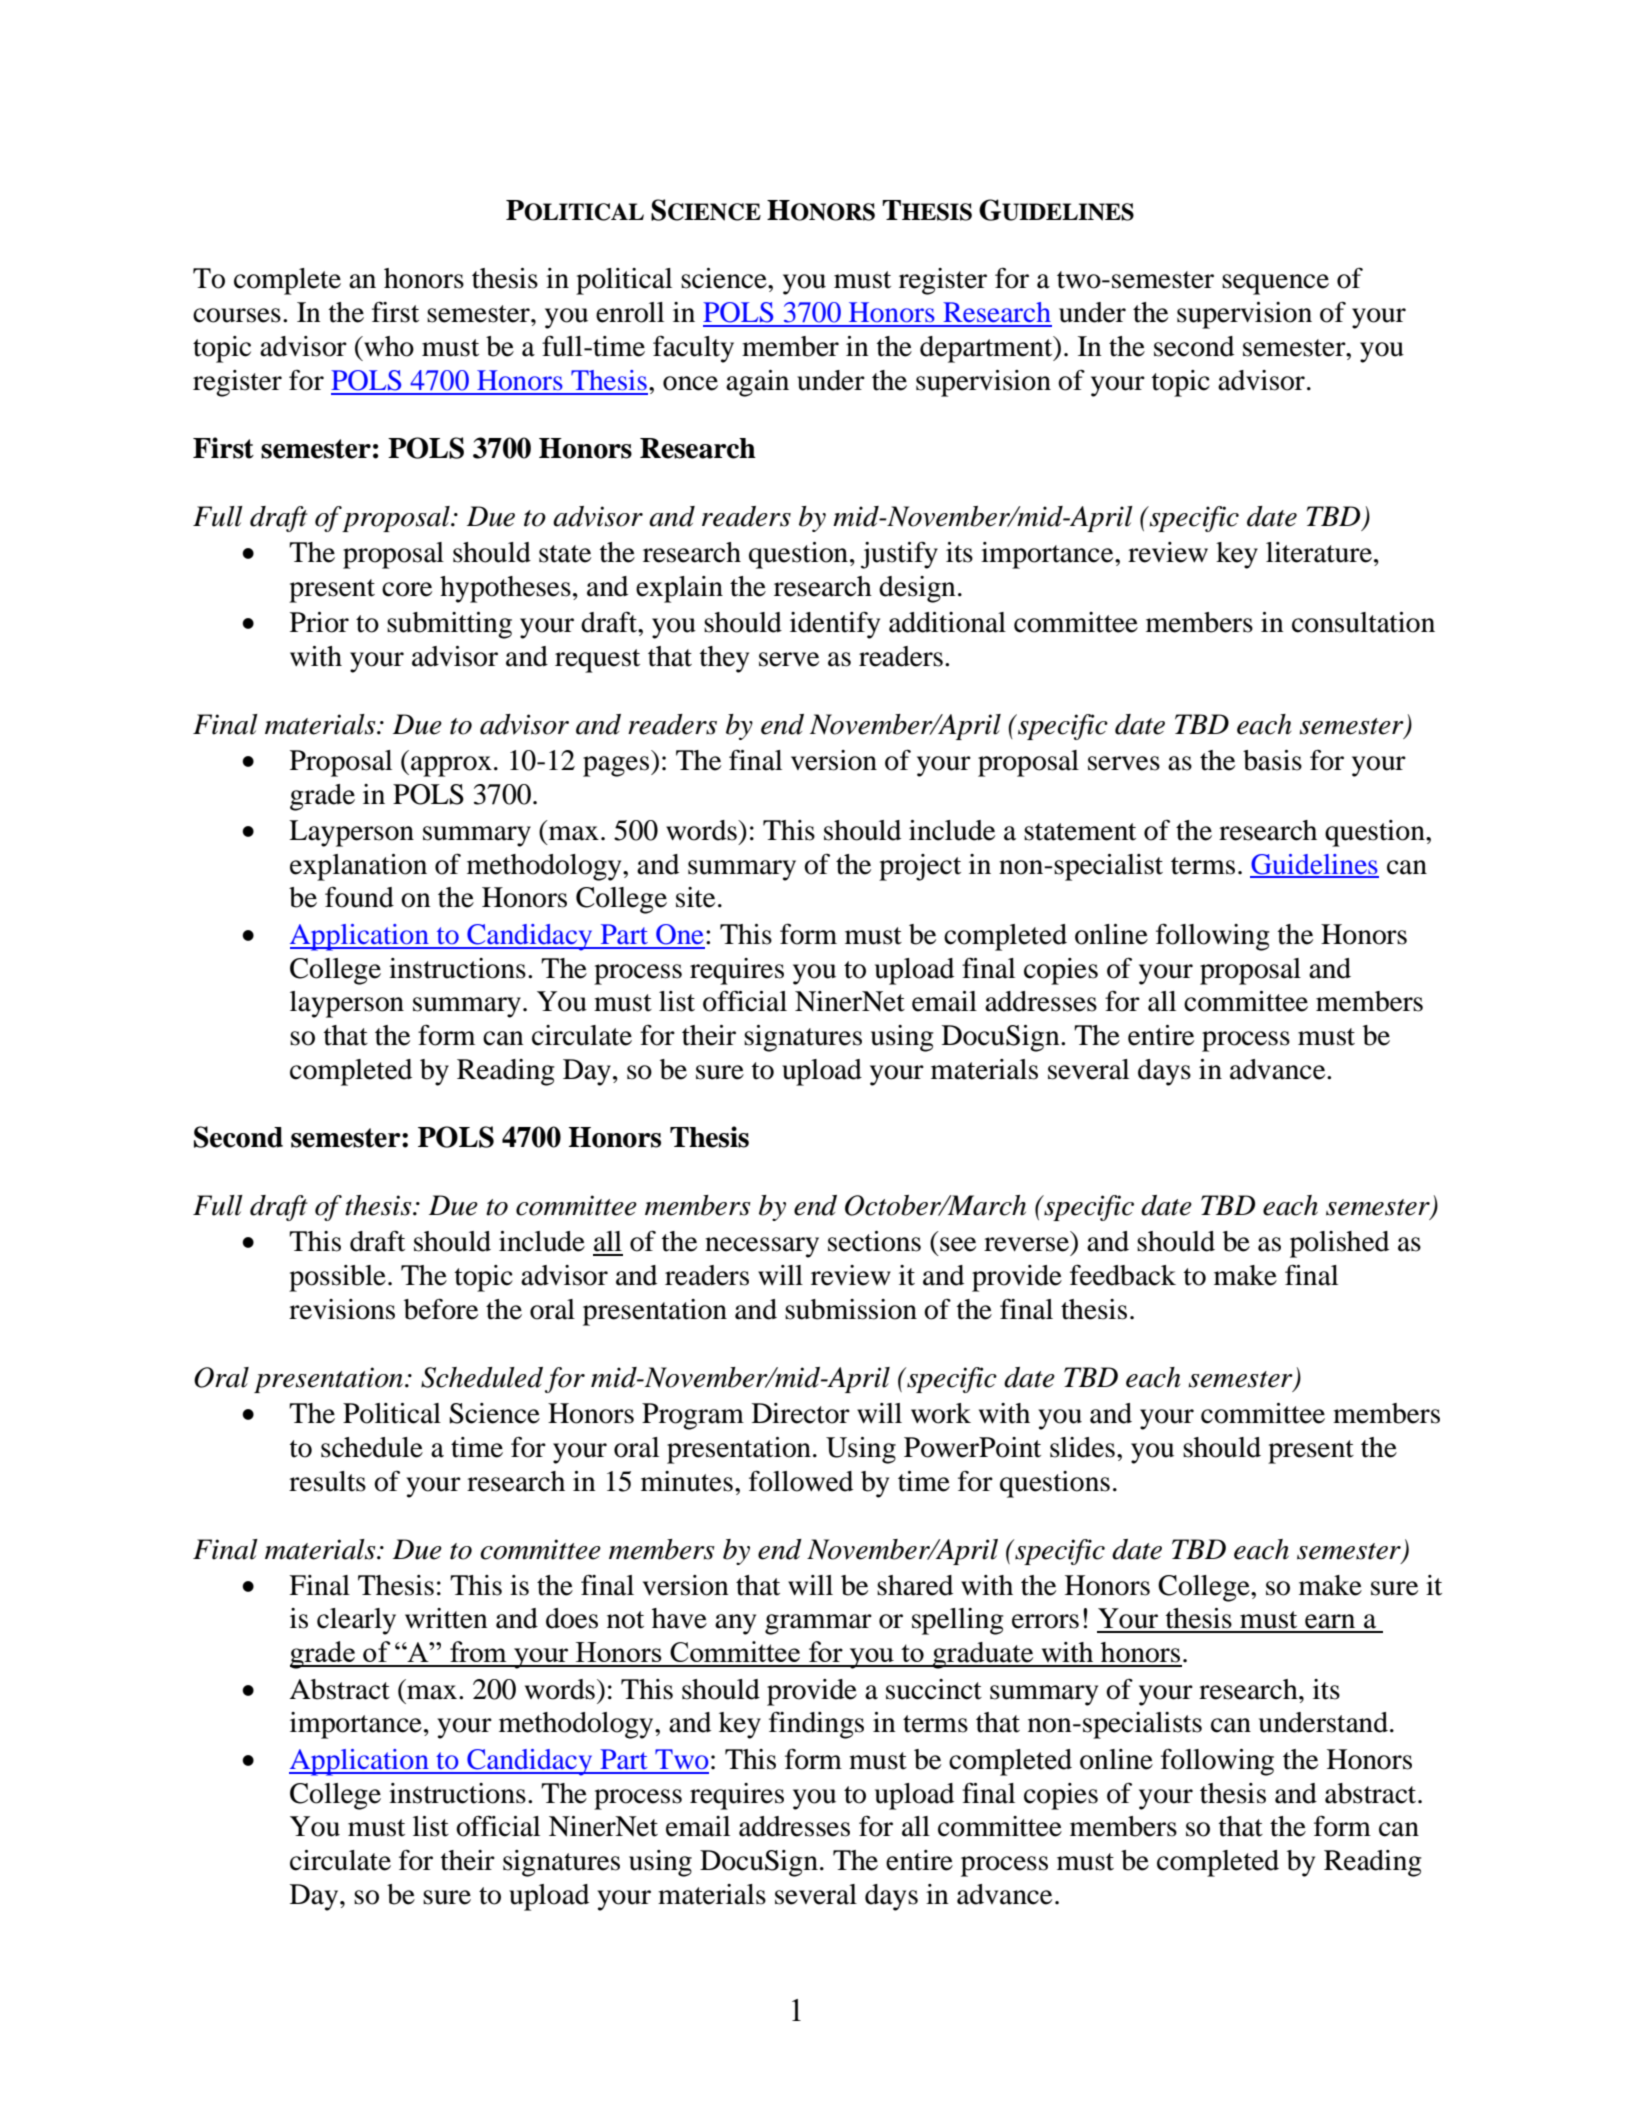 The image size is (1641, 2124). Describe the element at coordinates (1045, 1621) in the screenshot. I see `errors` at that location.
